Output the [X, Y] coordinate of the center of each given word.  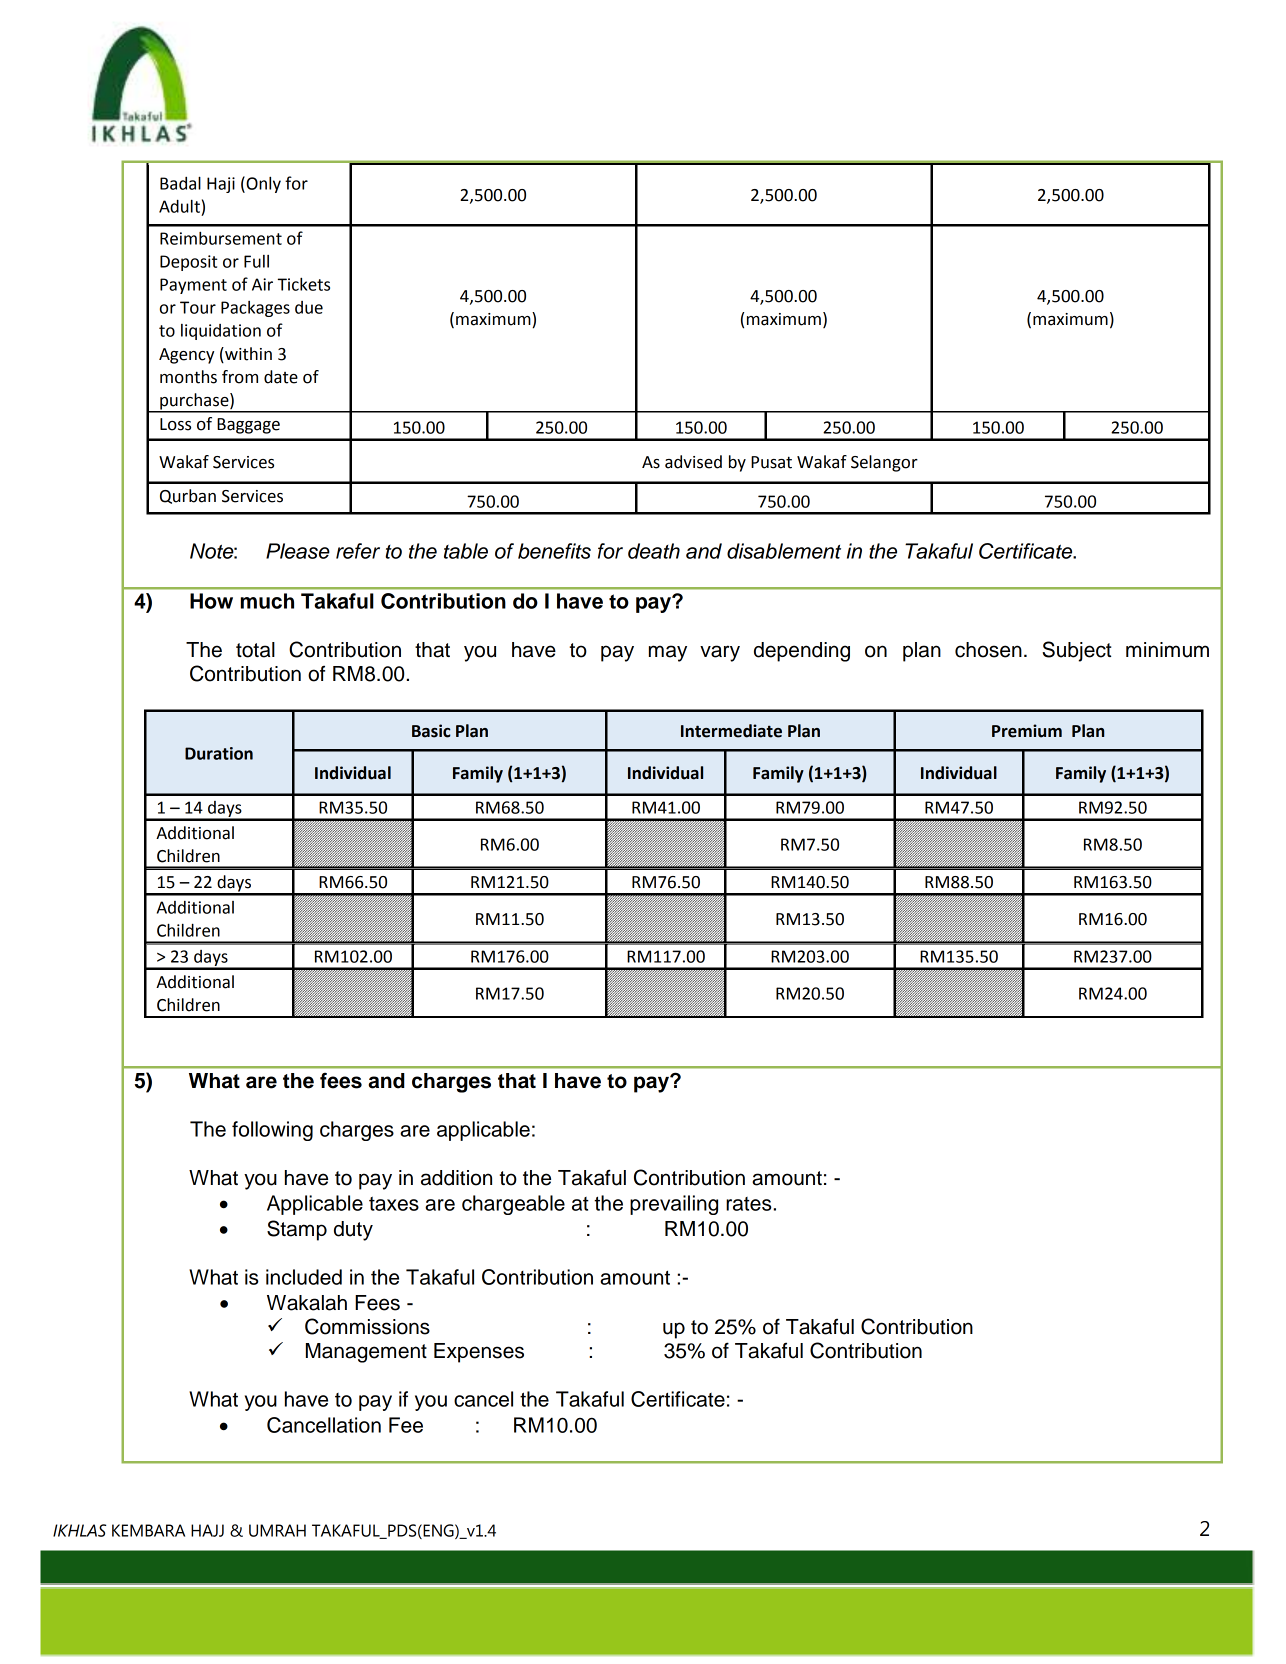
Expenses [479, 1353]
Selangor [884, 463]
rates [750, 1204]
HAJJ [207, 1530]
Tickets [304, 284]
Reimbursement [221, 238]
